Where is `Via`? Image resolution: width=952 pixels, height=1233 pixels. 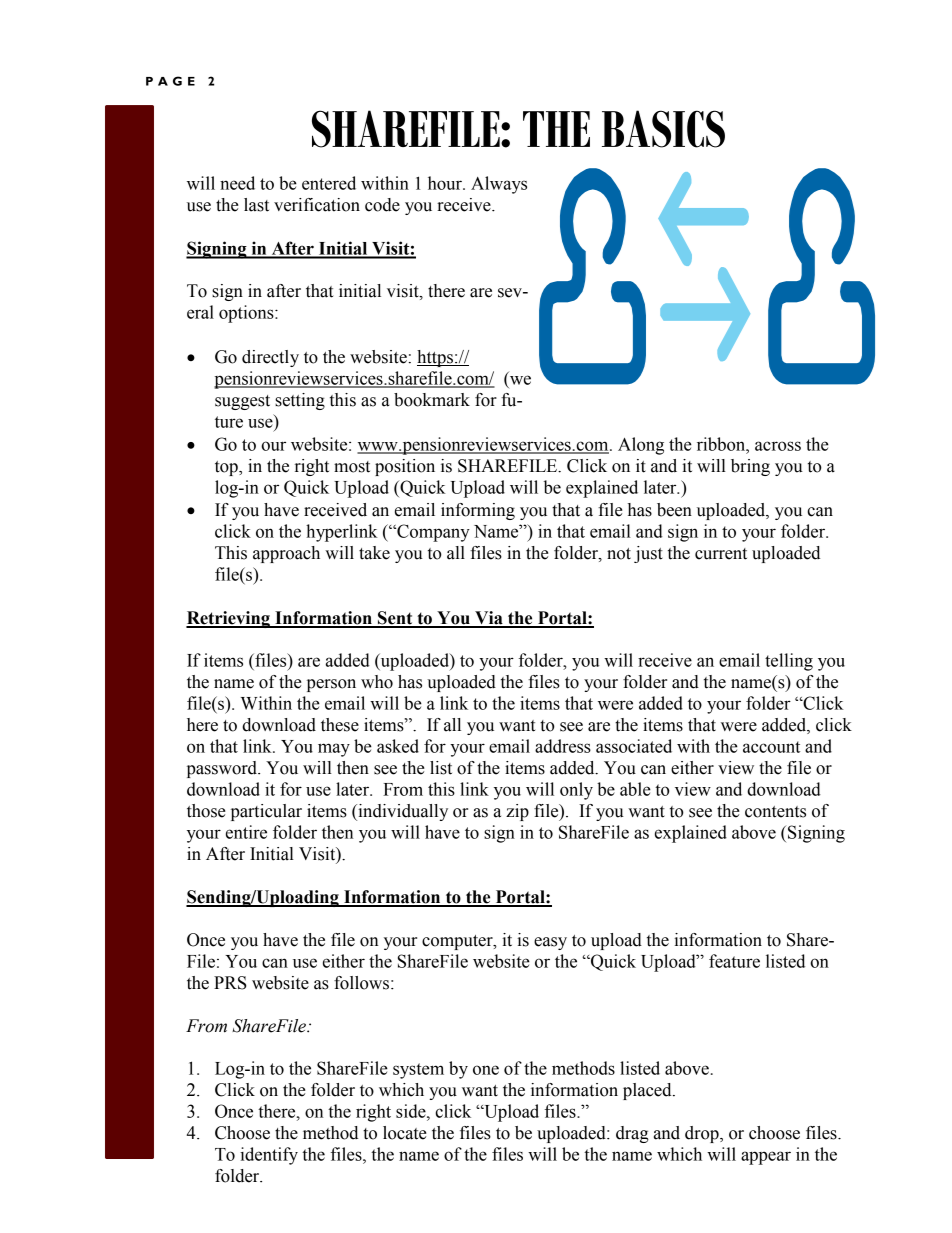
Via is located at coordinates (489, 619).
